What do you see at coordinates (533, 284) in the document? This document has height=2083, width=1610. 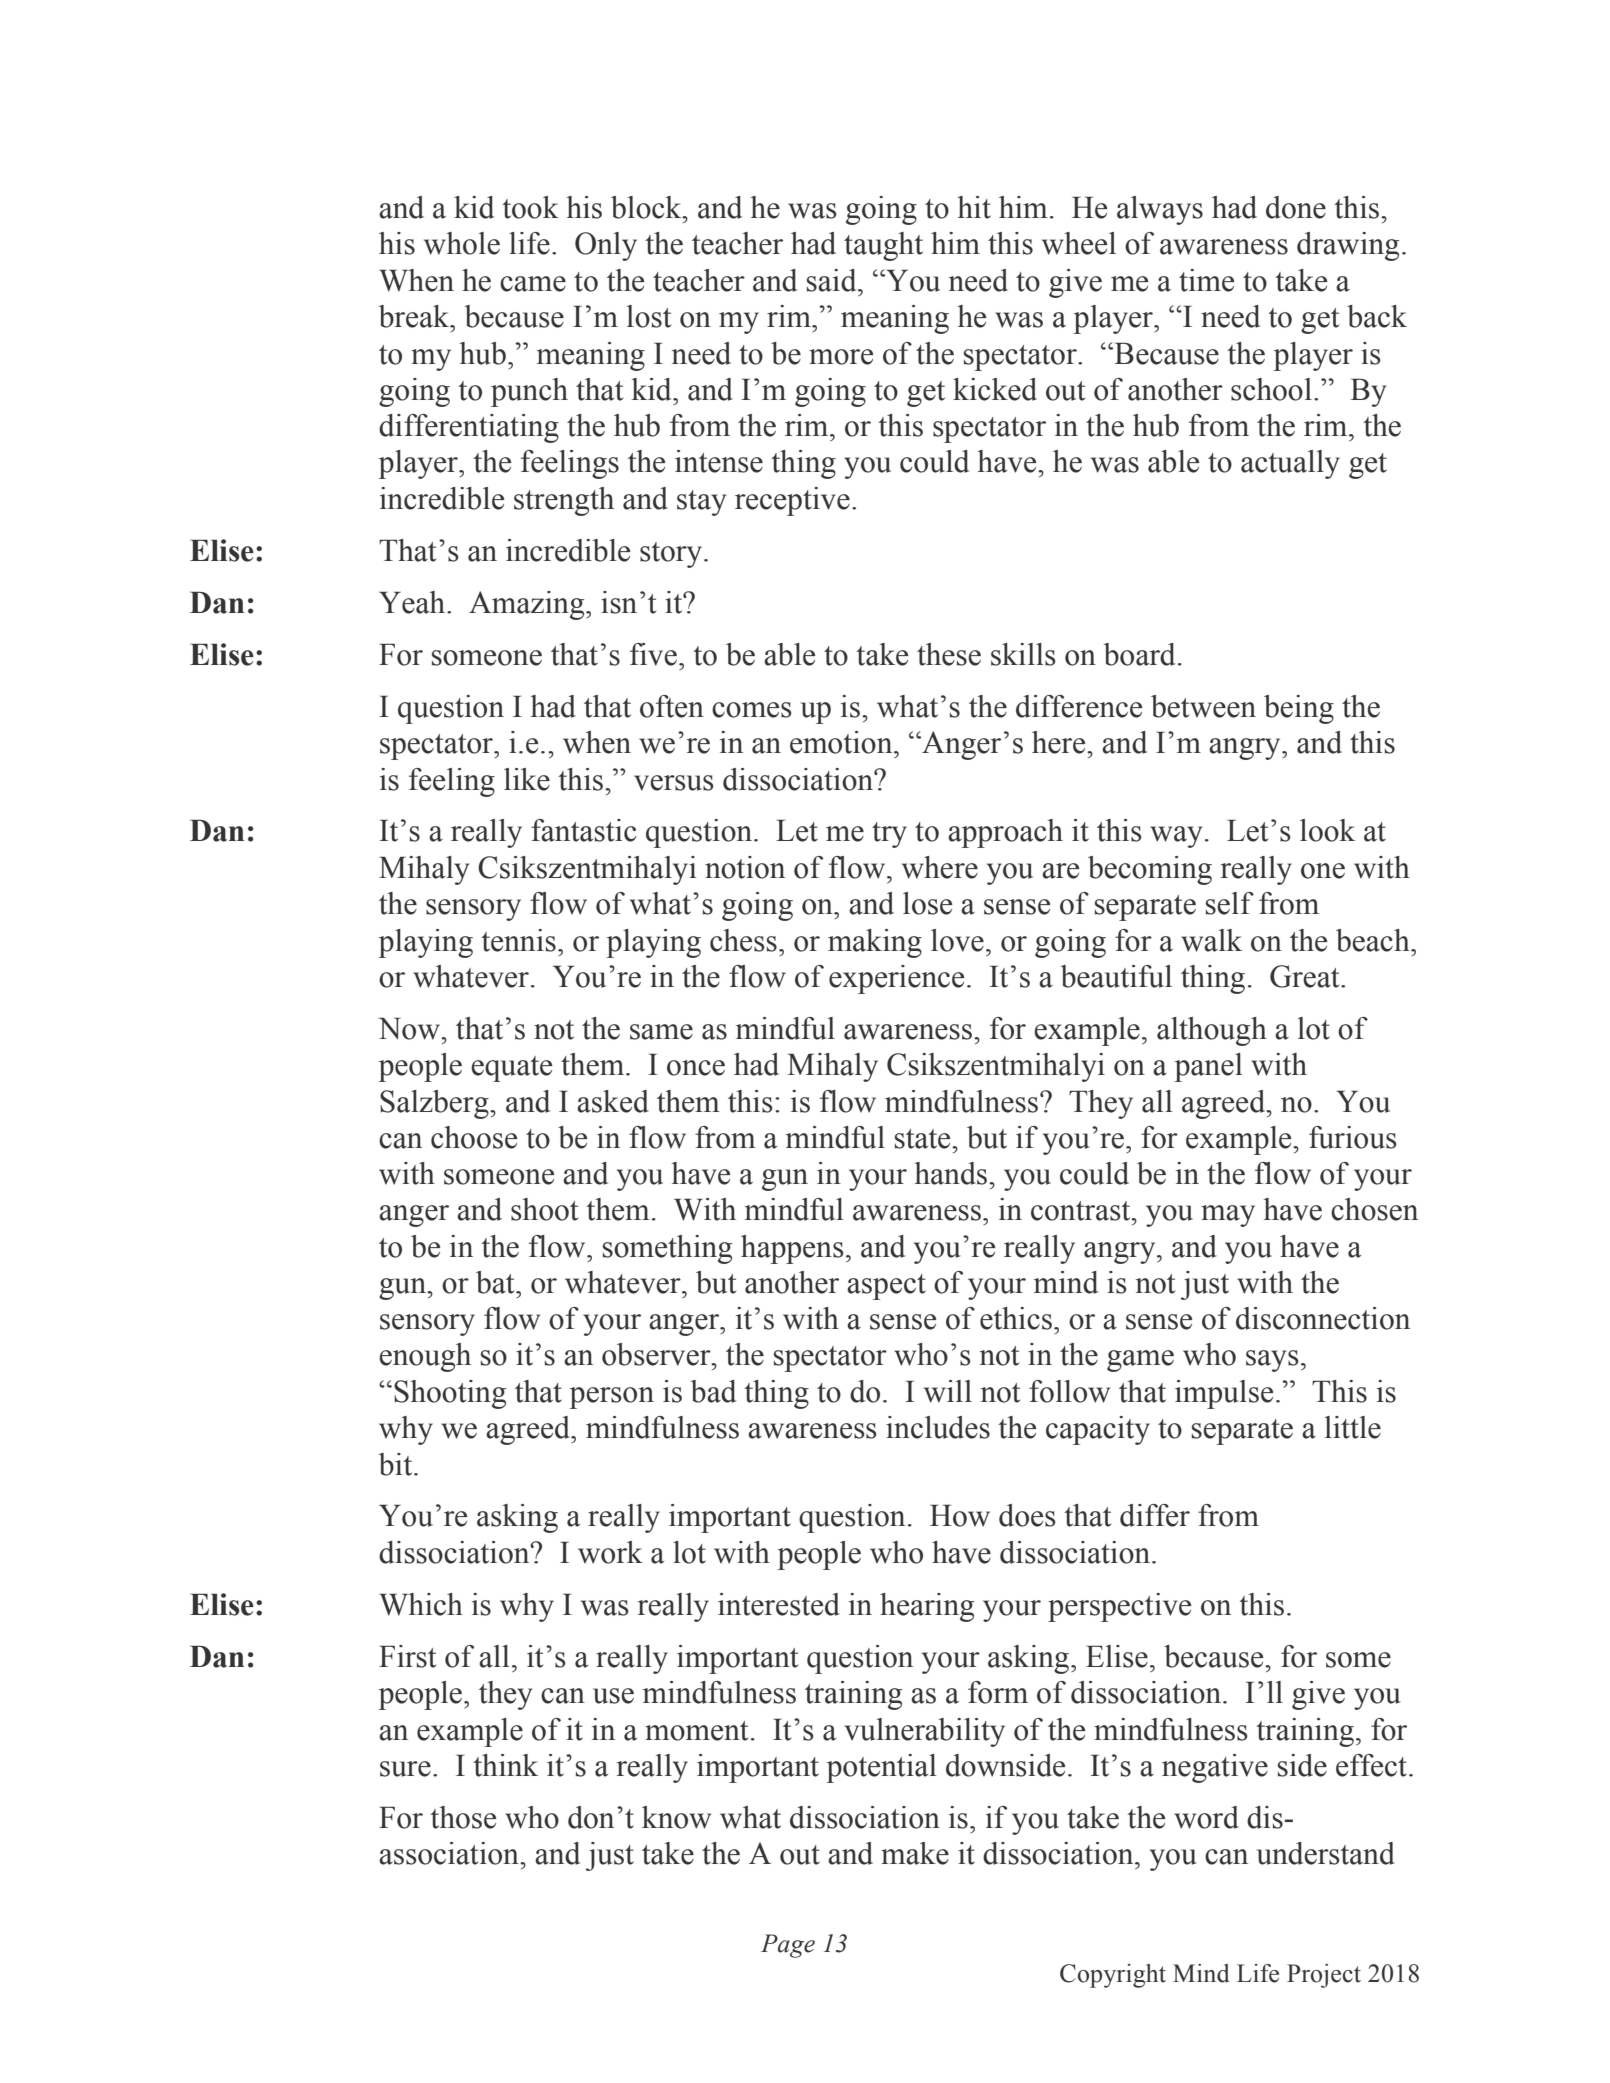 I see `came` at bounding box center [533, 284].
